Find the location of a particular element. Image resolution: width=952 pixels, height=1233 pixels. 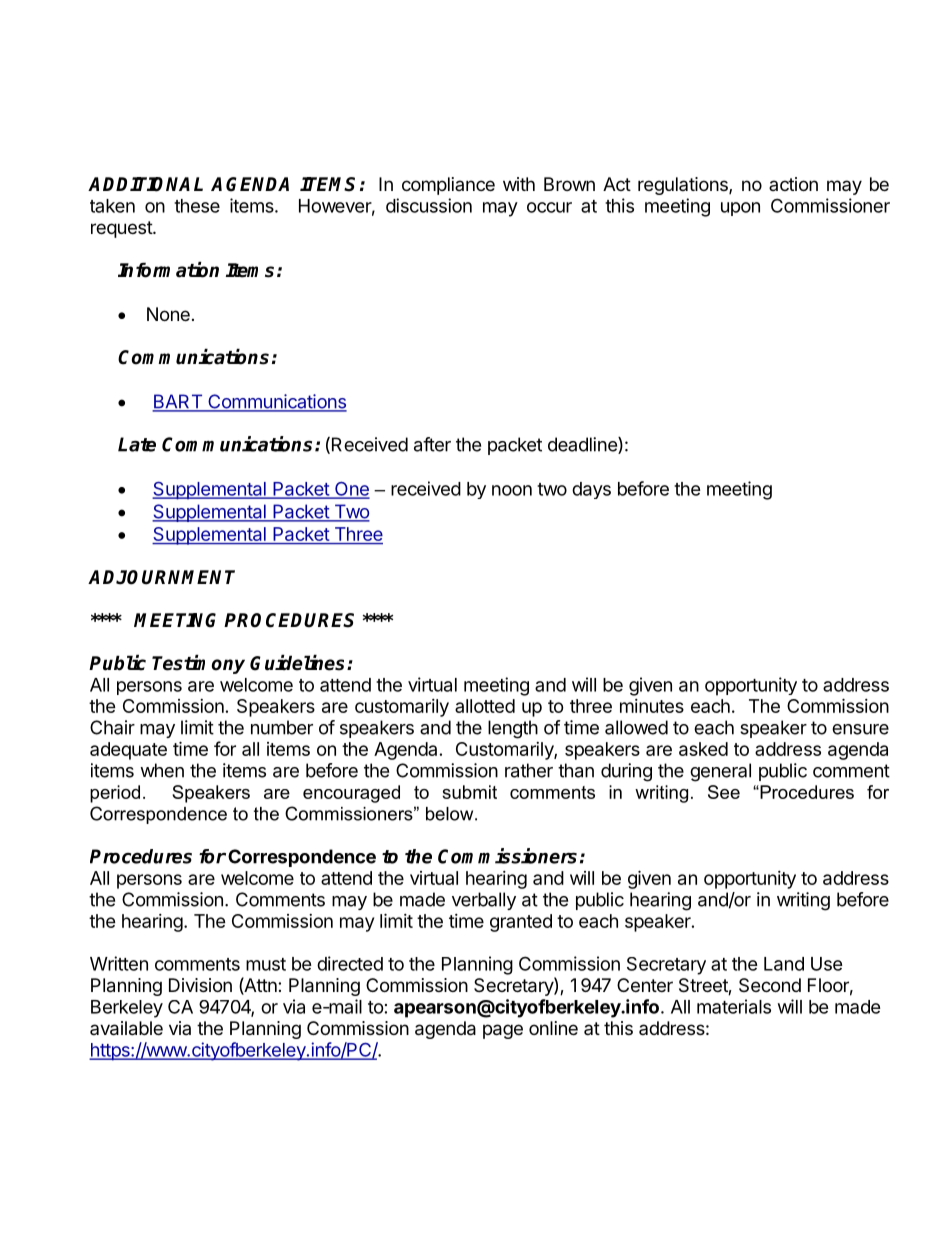

with is located at coordinates (519, 184).
